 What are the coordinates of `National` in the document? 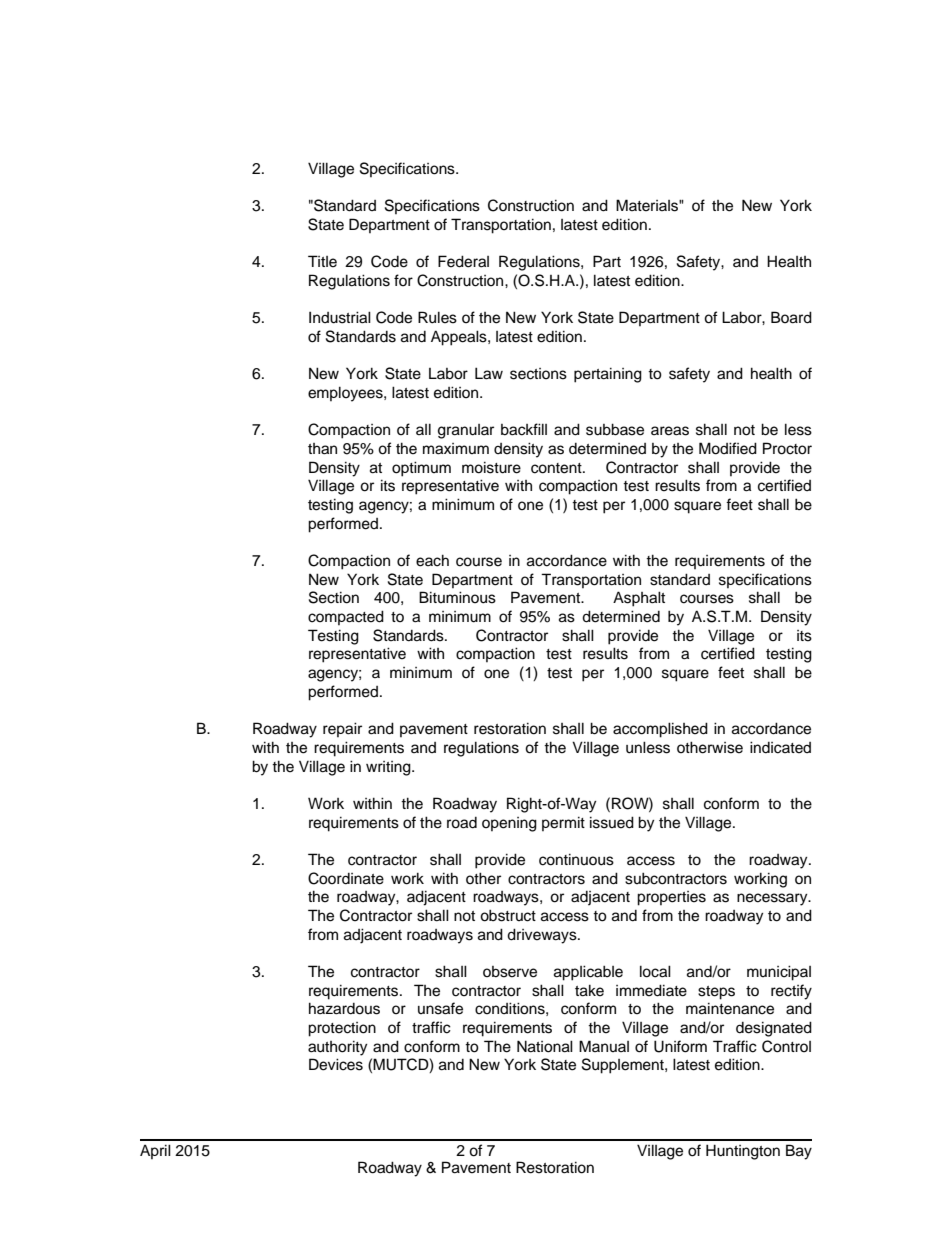 It's located at (545, 1046).
